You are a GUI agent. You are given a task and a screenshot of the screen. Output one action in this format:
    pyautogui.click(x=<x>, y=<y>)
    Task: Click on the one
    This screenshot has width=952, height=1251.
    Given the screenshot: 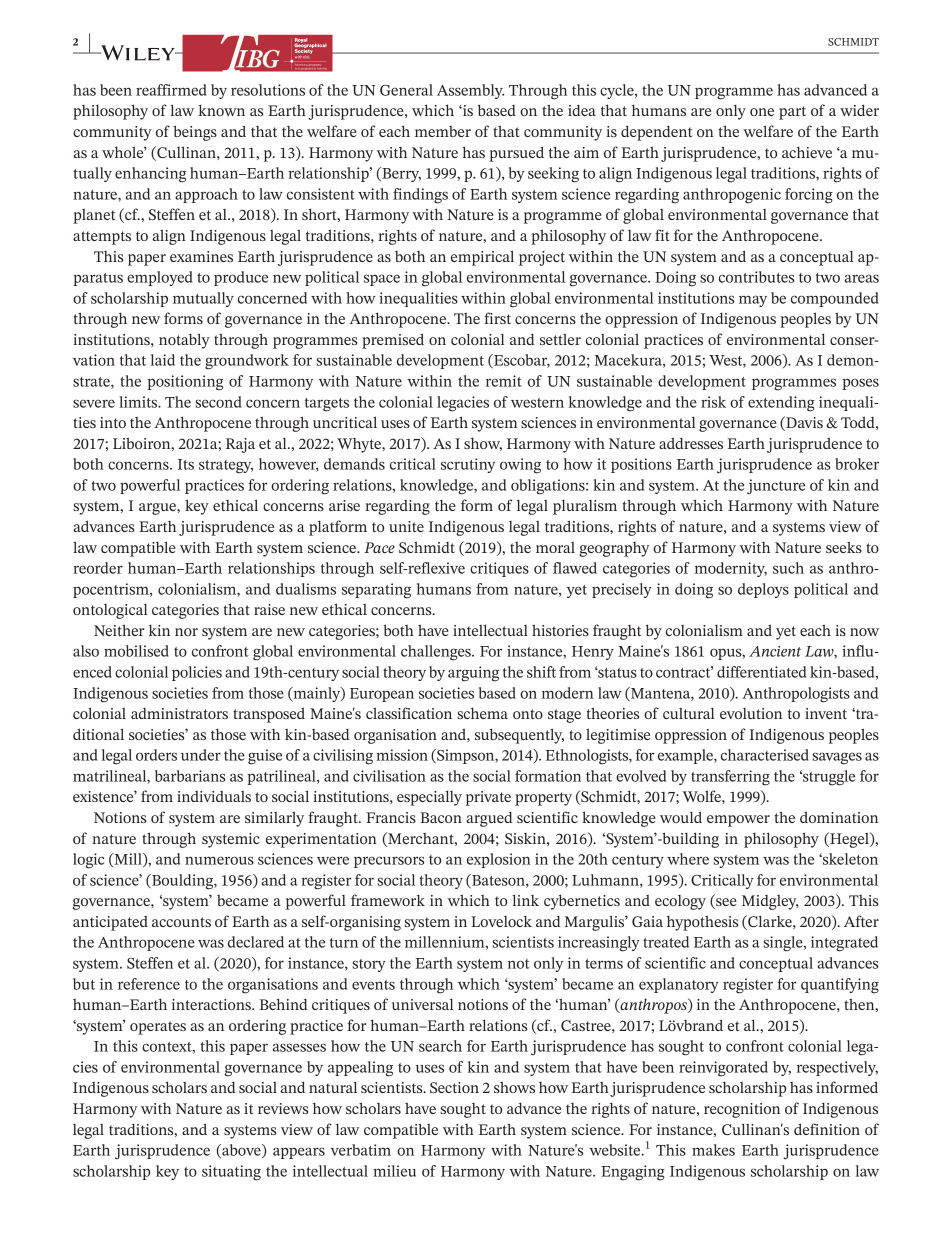 What is the action you would take?
    pyautogui.click(x=762, y=112)
